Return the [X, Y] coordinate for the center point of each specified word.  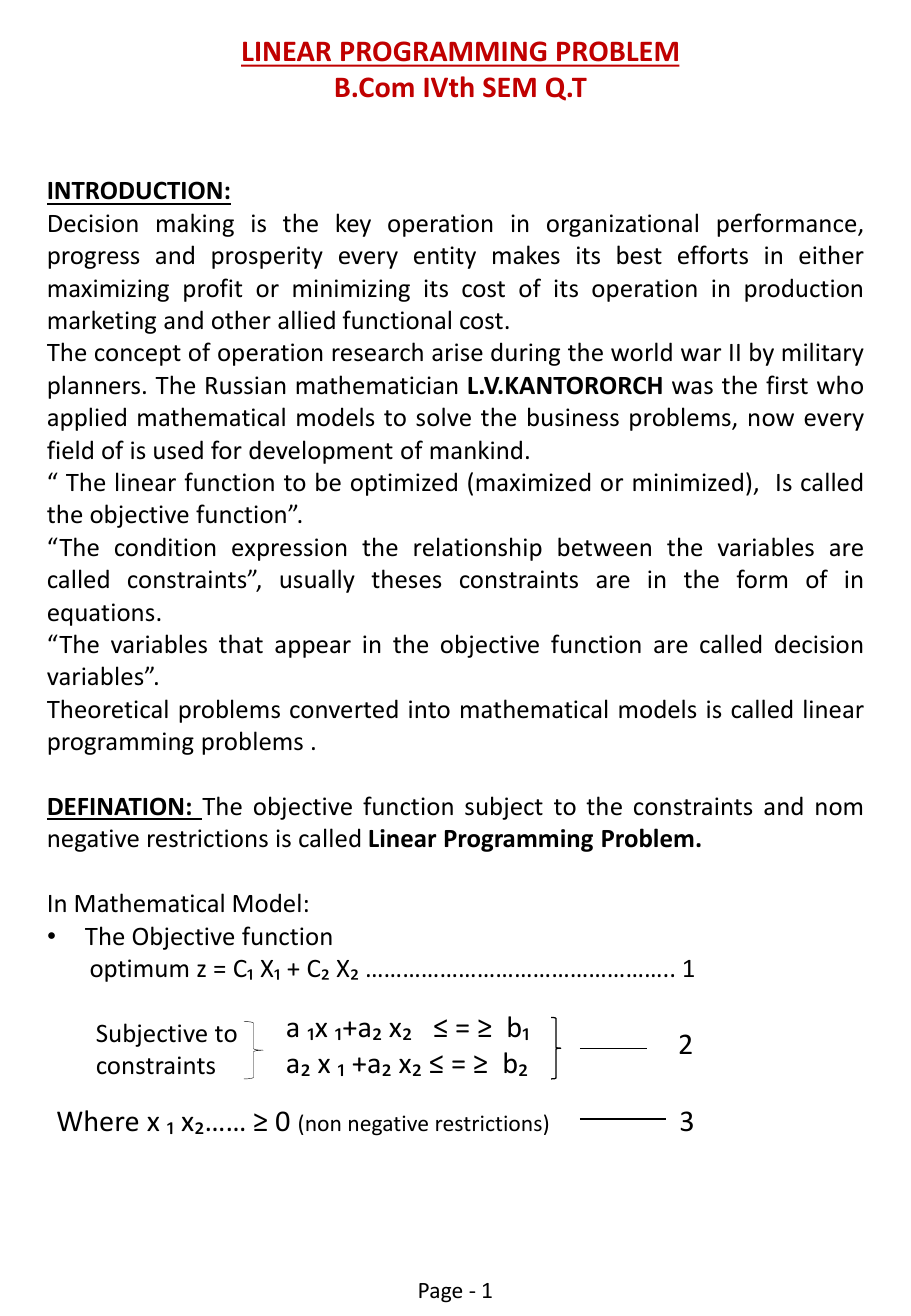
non [323, 1125]
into [429, 709]
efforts [713, 255]
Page [440, 1293]
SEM [509, 87]
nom [839, 809]
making [195, 225]
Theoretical [107, 709]
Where [97, 1121]
